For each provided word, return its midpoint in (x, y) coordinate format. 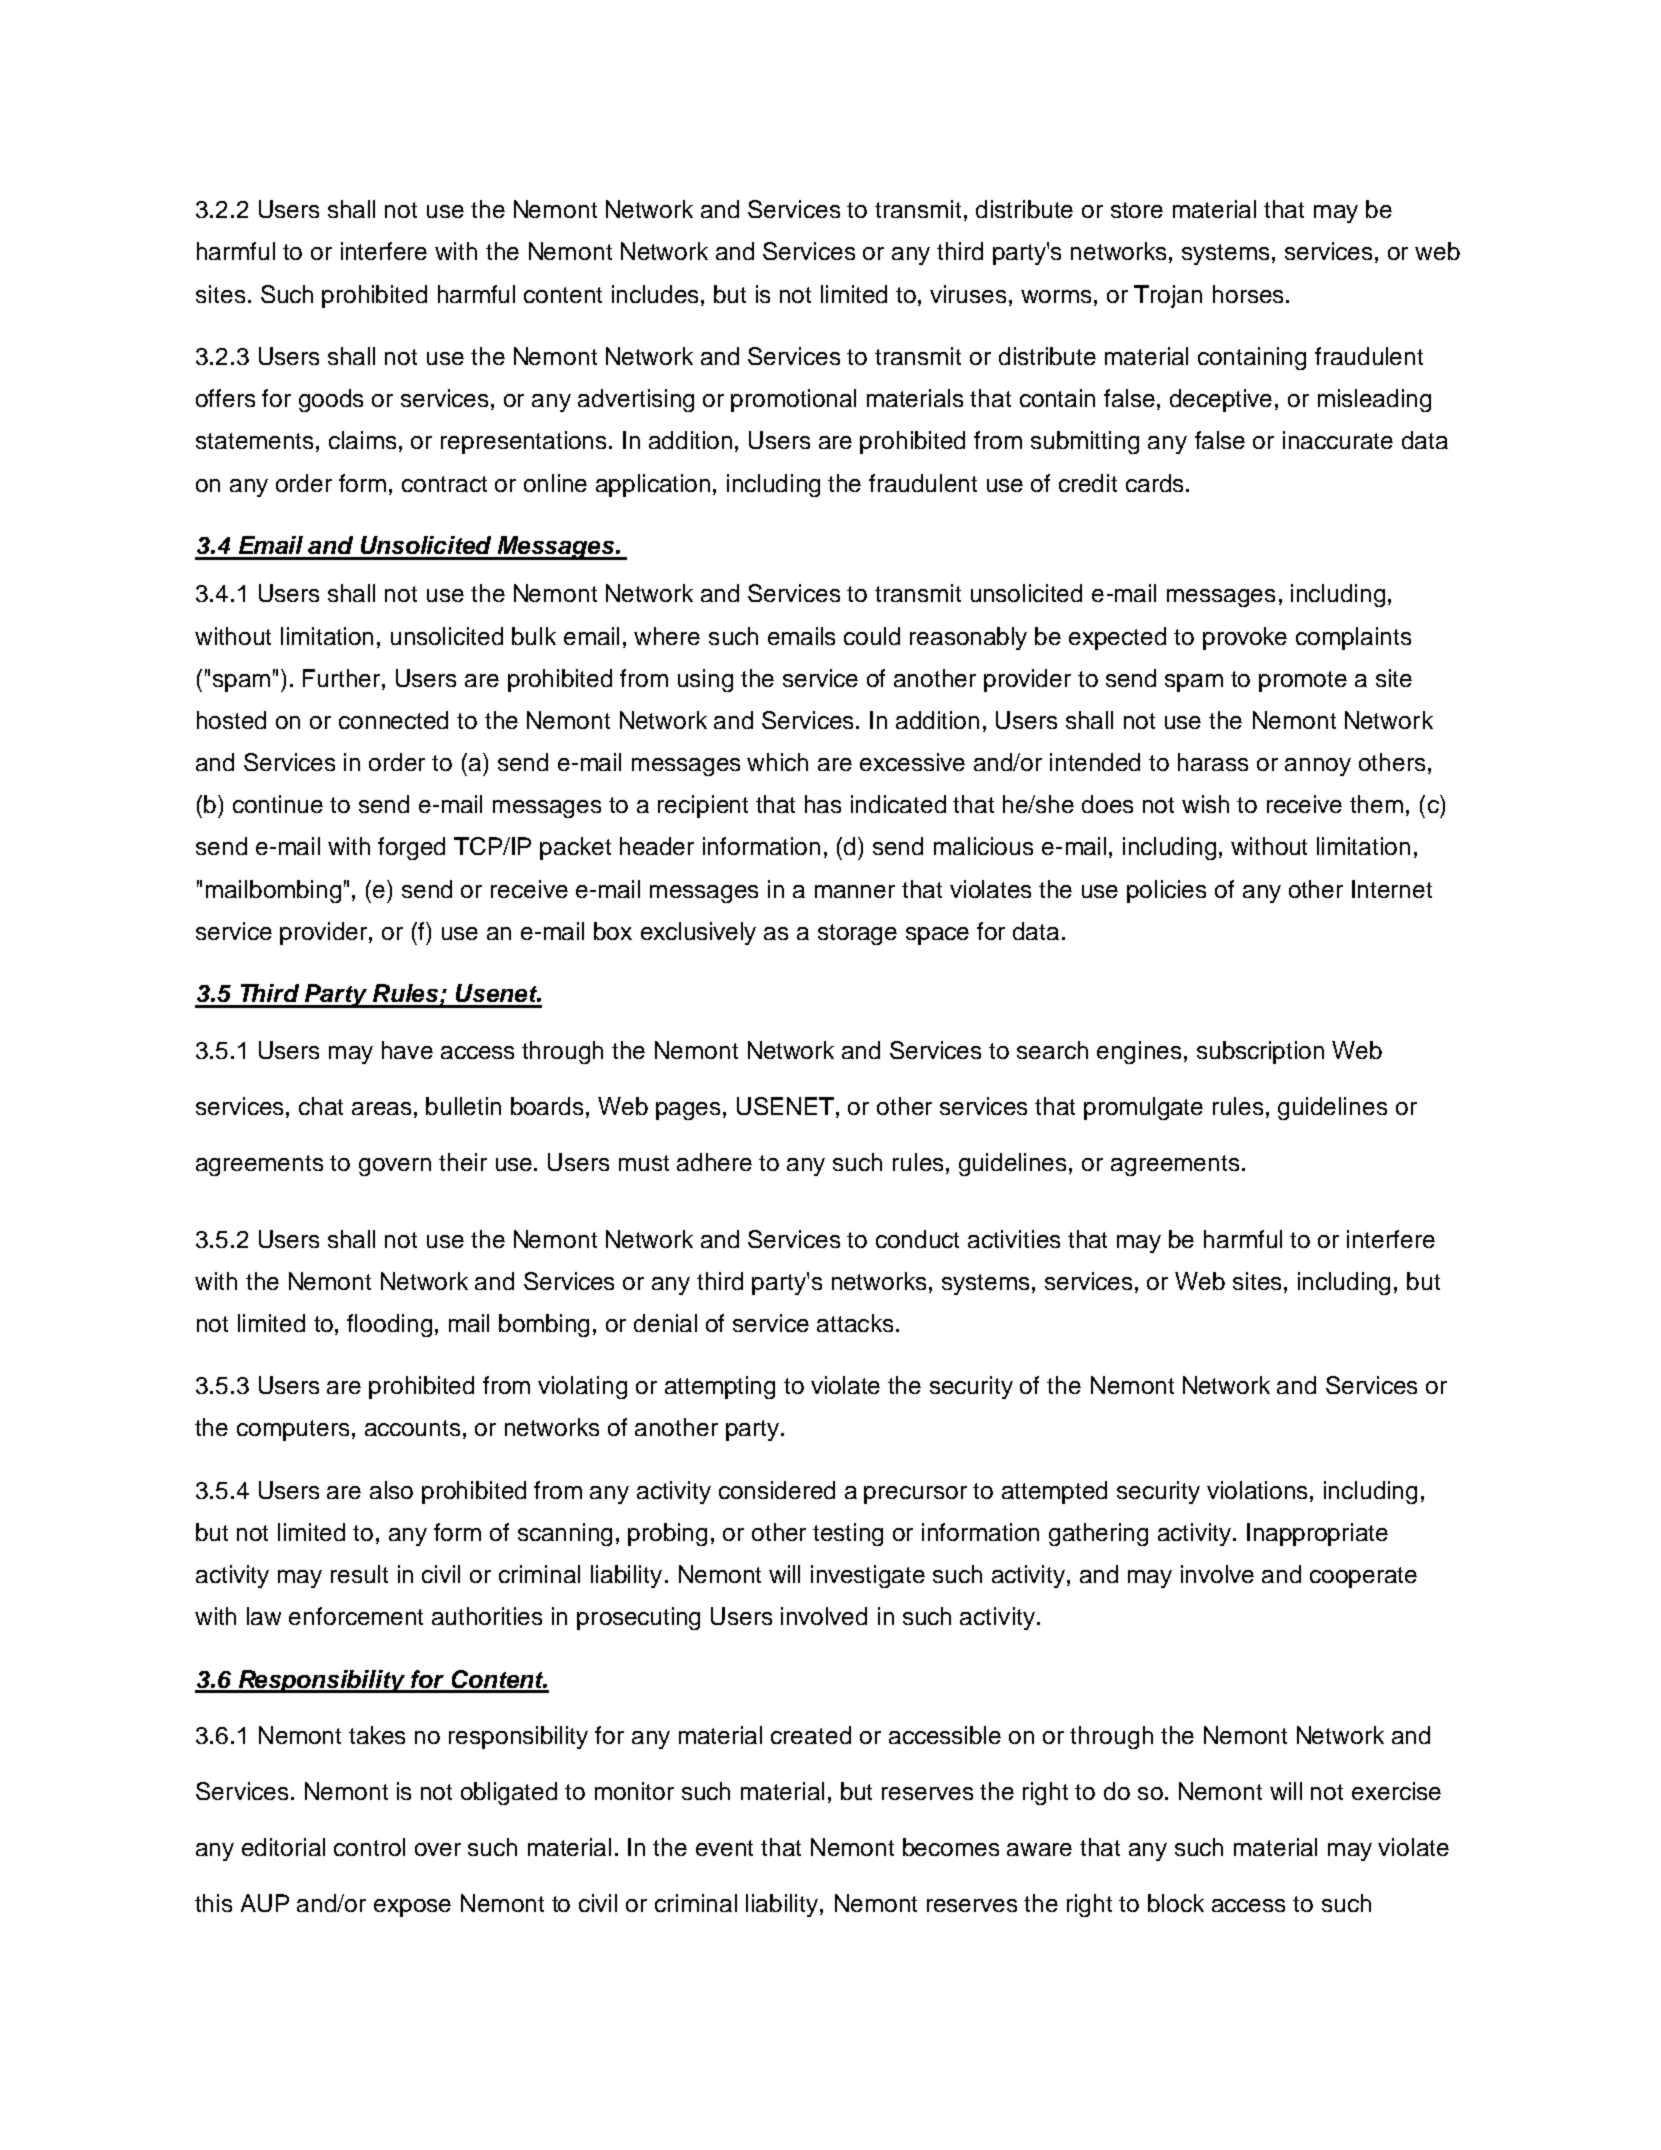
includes (657, 294)
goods (331, 400)
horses (1248, 294)
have (407, 1050)
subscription (1260, 1052)
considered (777, 1490)
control (369, 1847)
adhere (714, 1162)
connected (393, 720)
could (872, 636)
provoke (1245, 638)
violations (1259, 1490)
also (391, 1490)
